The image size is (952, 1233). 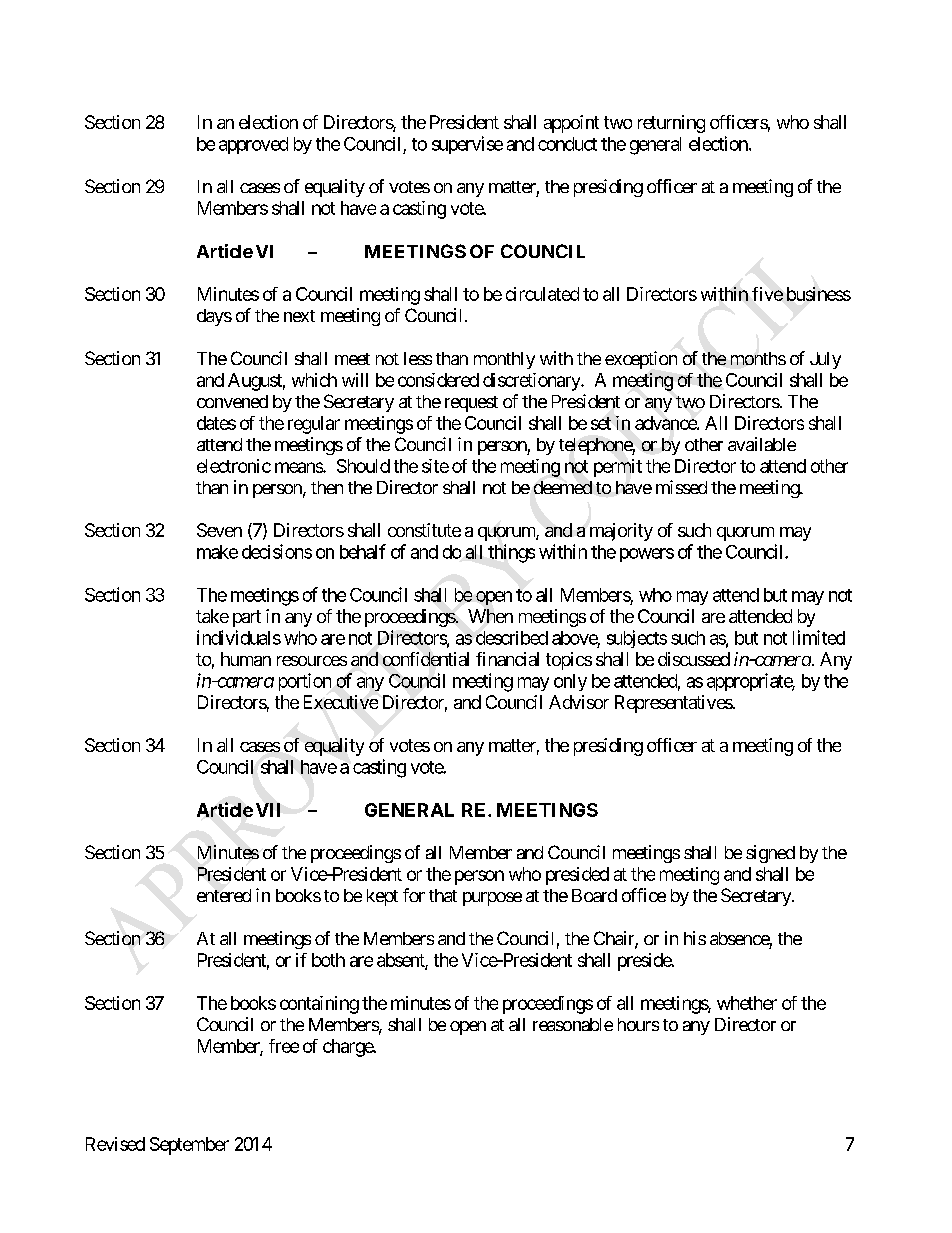 I want to click on conduct, so click(x=567, y=144).
